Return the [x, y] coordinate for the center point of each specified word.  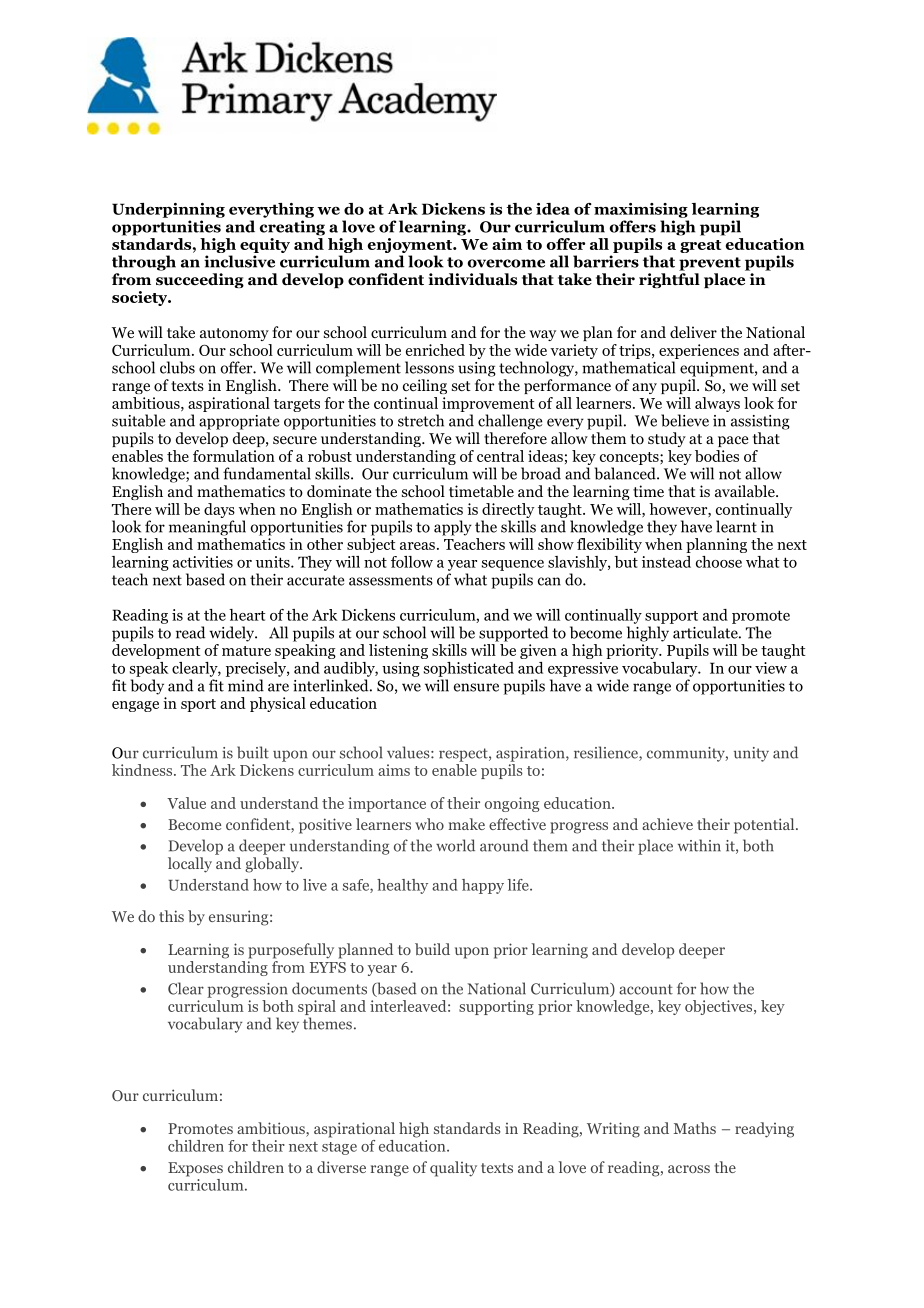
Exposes [195, 1169]
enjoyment [411, 245]
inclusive [239, 261]
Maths [695, 1128]
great [700, 246]
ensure [476, 687]
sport [198, 705]
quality [453, 1169]
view [771, 668]
